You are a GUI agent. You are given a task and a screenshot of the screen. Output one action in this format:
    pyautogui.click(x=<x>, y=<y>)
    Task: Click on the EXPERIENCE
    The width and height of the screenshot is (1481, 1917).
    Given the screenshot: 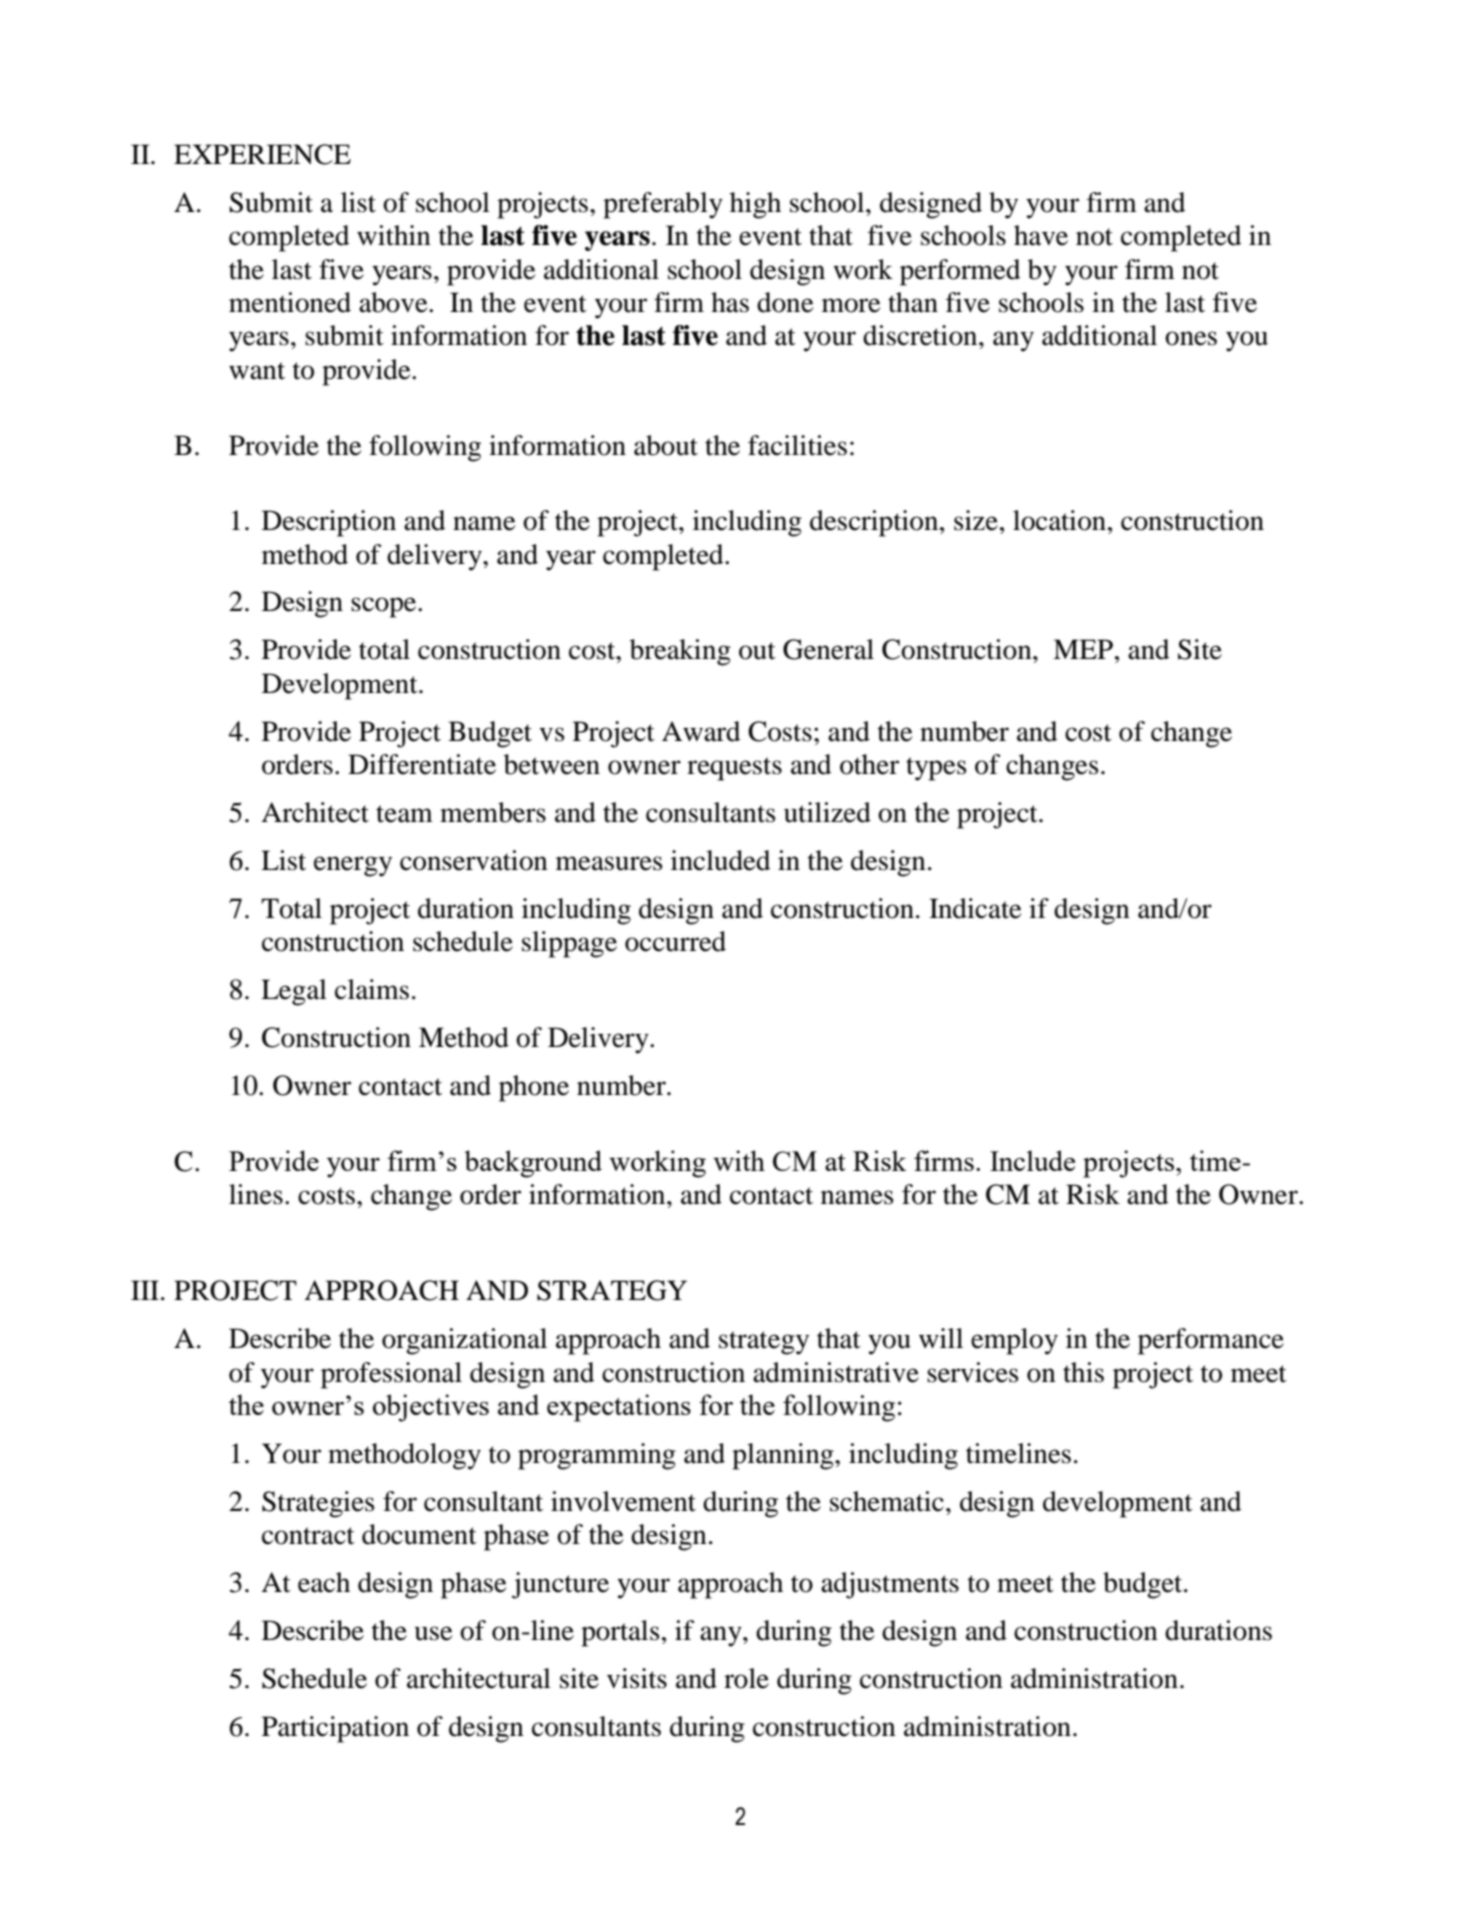 What is the action you would take?
    pyautogui.click(x=262, y=154)
